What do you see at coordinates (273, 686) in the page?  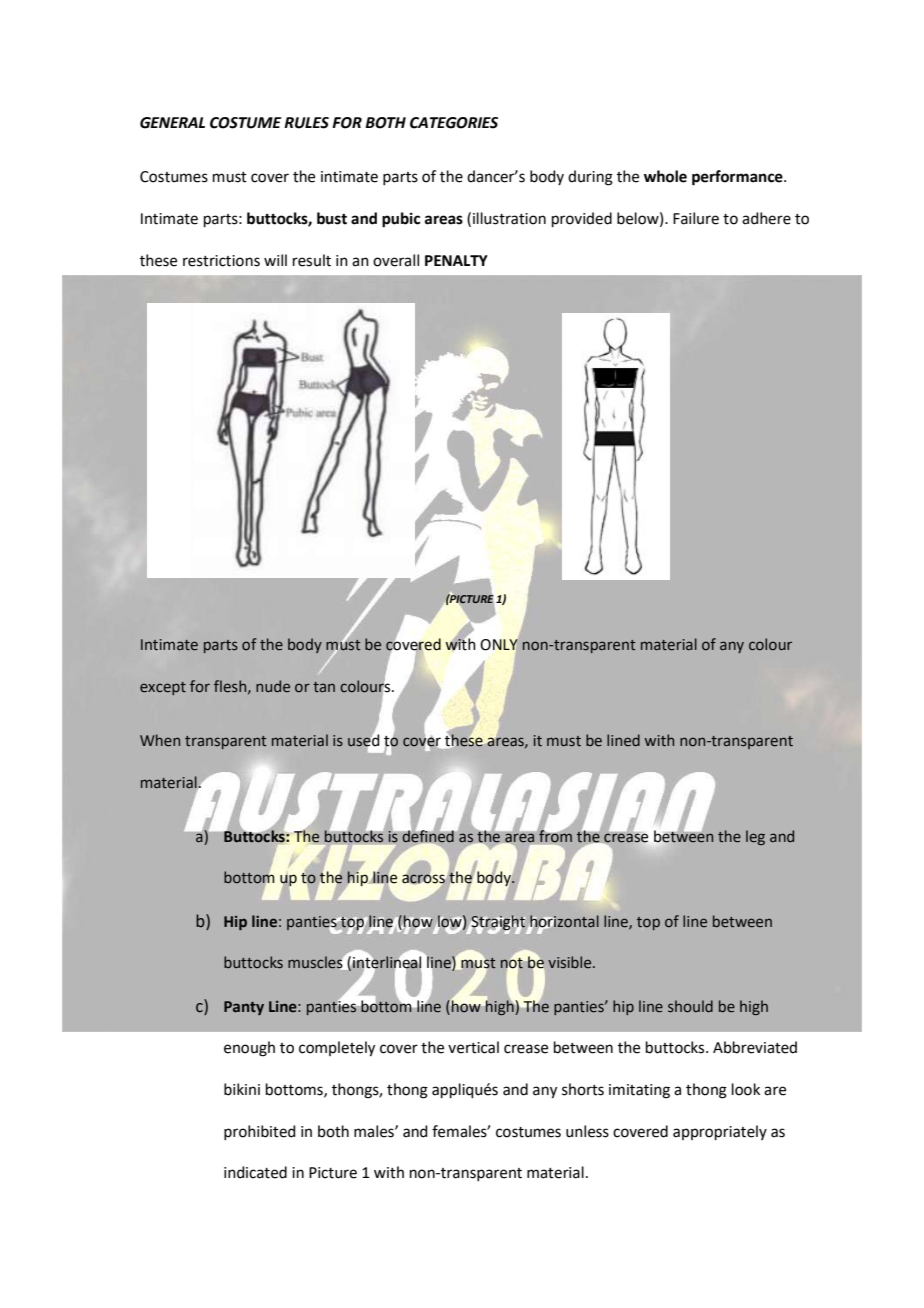 I see `nude` at bounding box center [273, 686].
